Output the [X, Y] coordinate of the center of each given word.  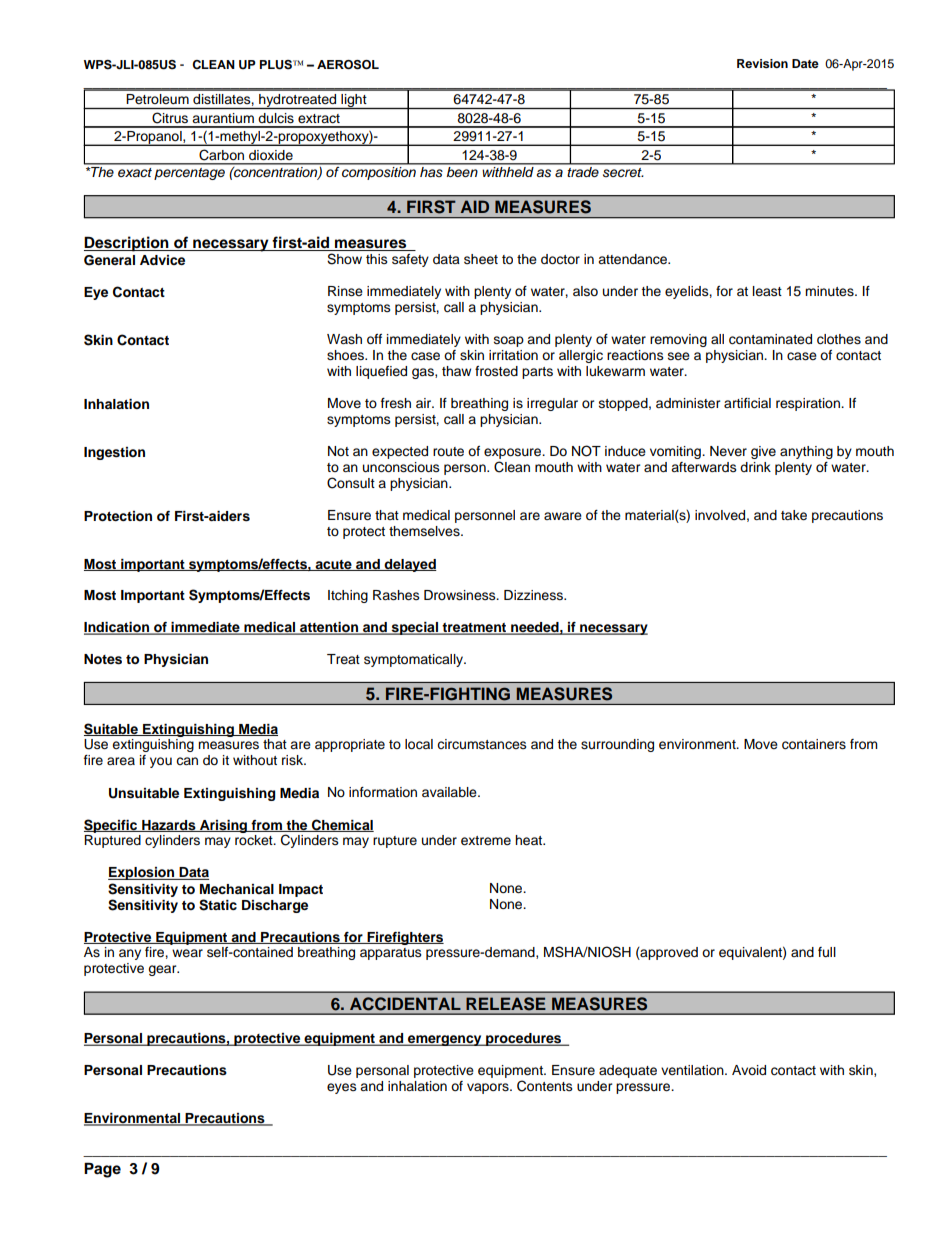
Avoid [749, 1070]
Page [102, 1170]
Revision [762, 63]
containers [814, 744]
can [187, 761]
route [448, 452]
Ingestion [114, 453]
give [763, 452]
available [450, 792]
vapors [489, 1088]
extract [319, 118]
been [462, 170]
